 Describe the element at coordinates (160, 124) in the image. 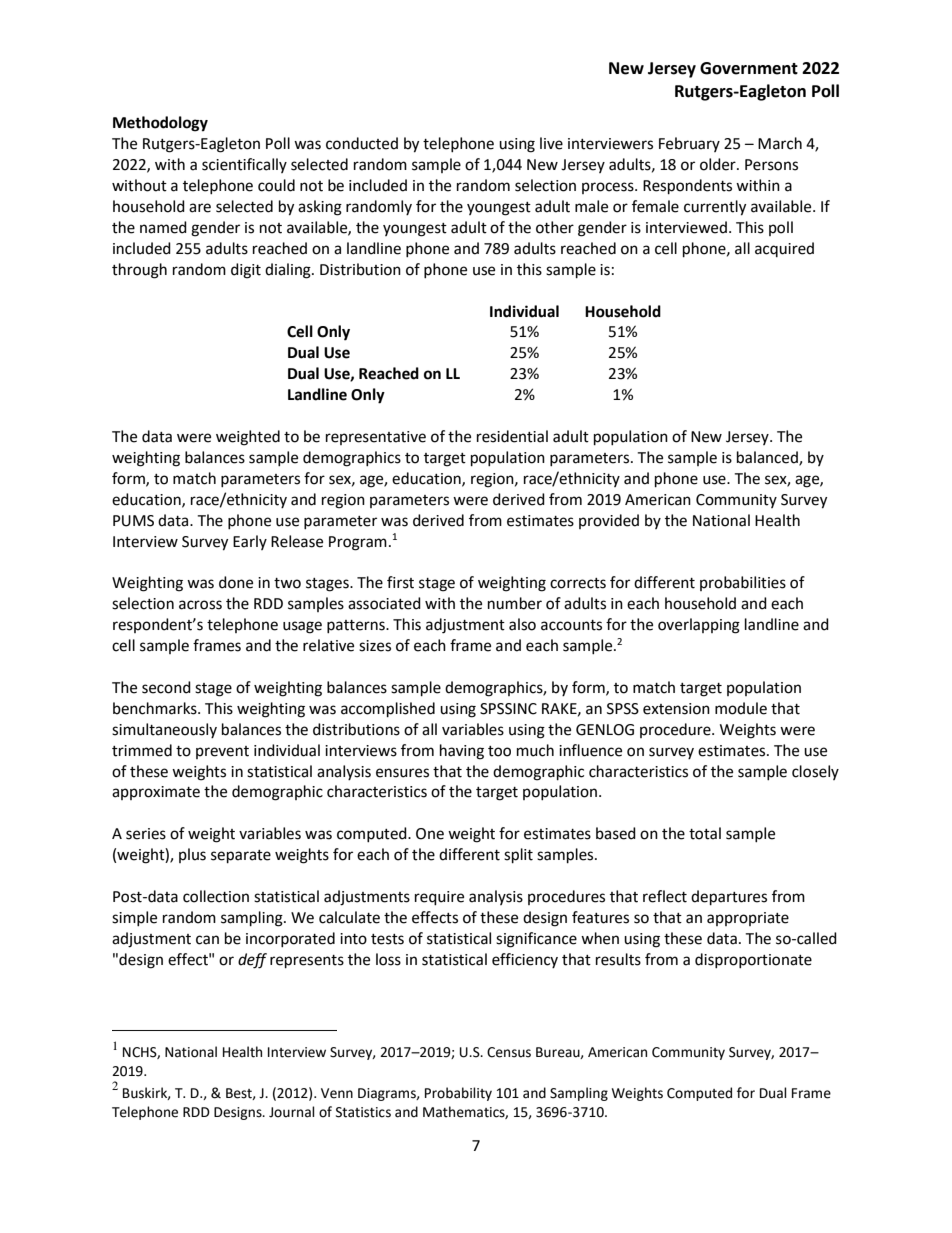

I see `Methodology` at that location.
